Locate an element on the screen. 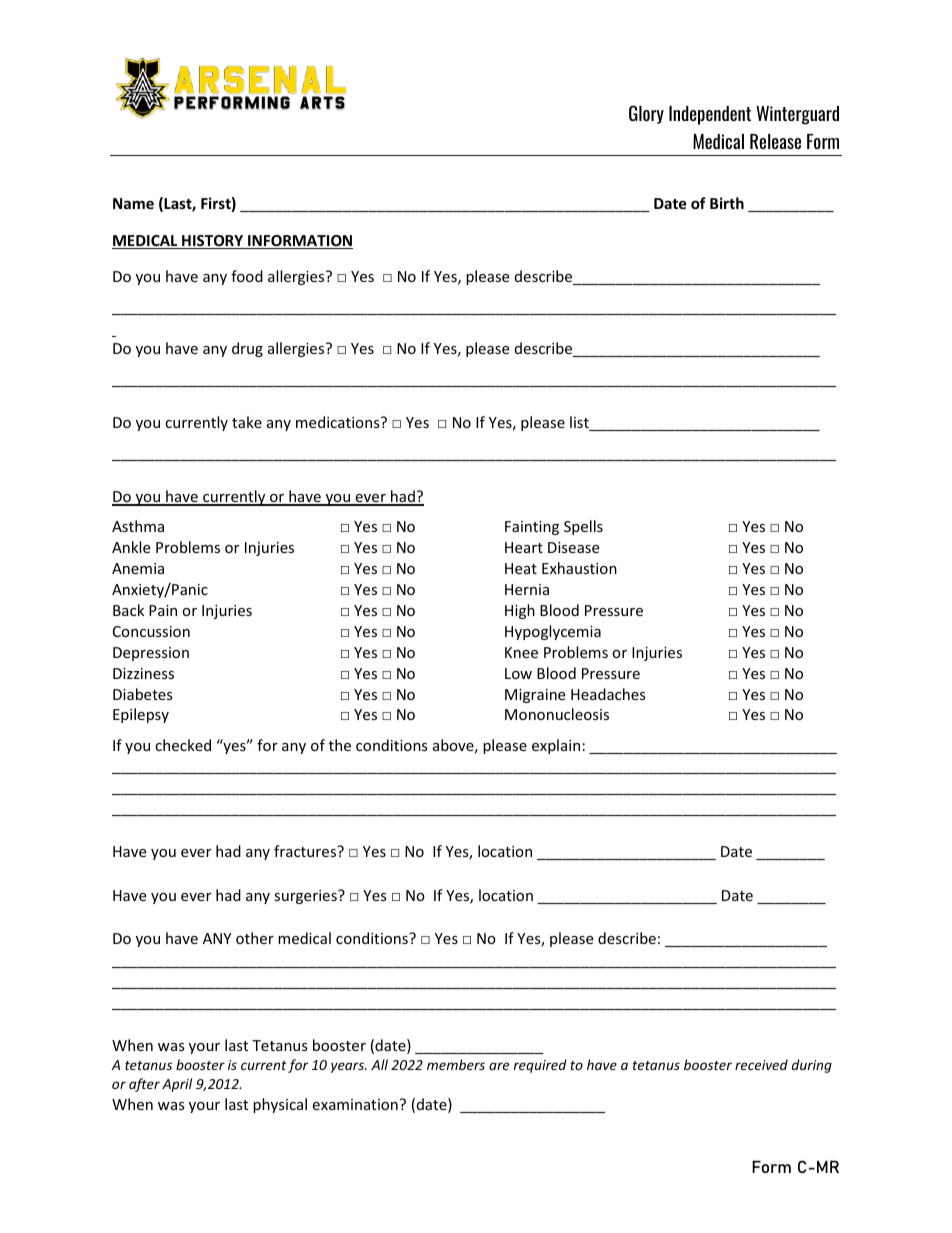 This screenshot has height=1233, width=952. Independent is located at coordinates (710, 115).
